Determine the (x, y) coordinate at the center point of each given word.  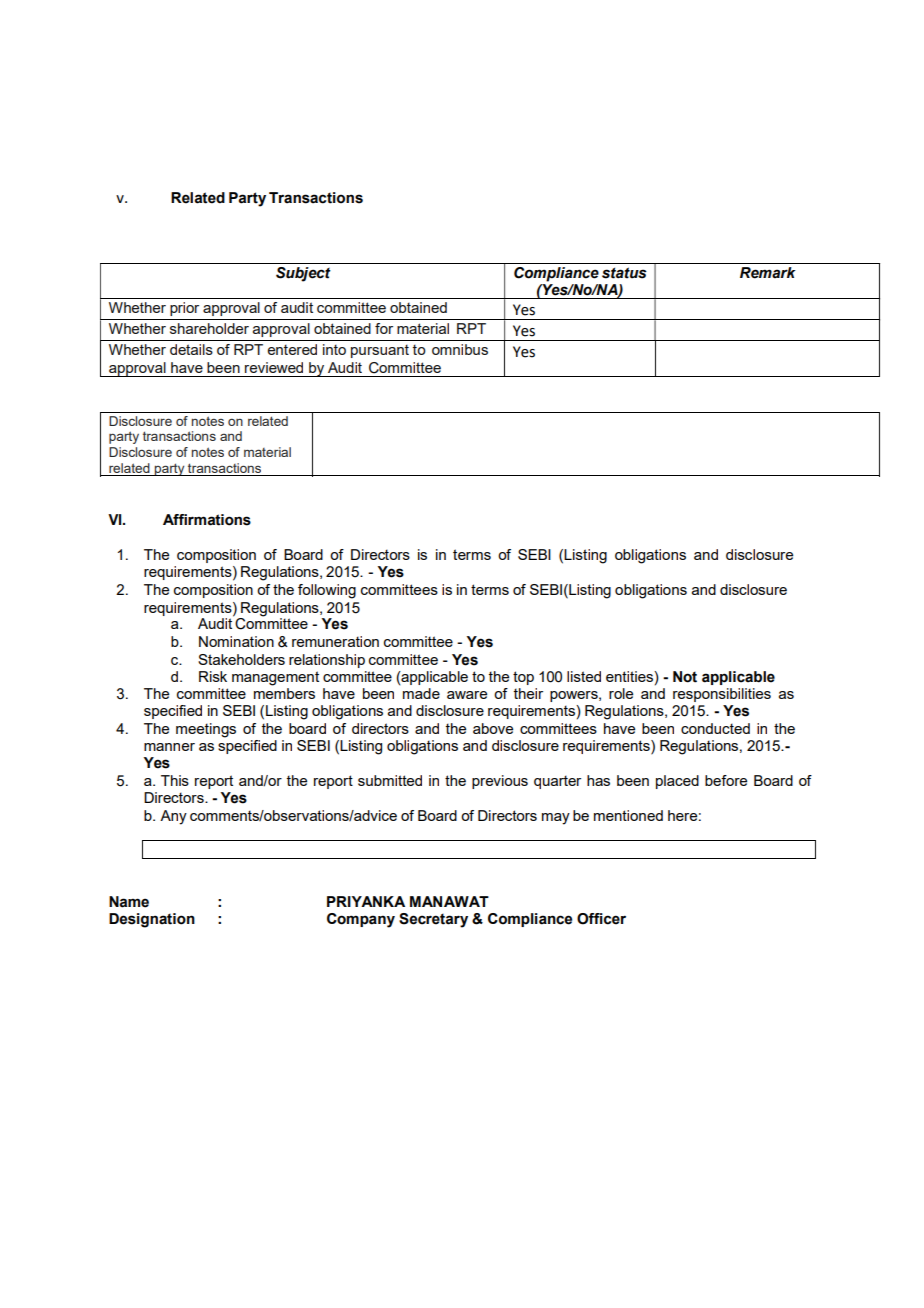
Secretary (433, 920)
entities (630, 676)
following (327, 591)
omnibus (460, 349)
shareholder (209, 328)
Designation (152, 920)
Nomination (236, 641)
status (624, 273)
